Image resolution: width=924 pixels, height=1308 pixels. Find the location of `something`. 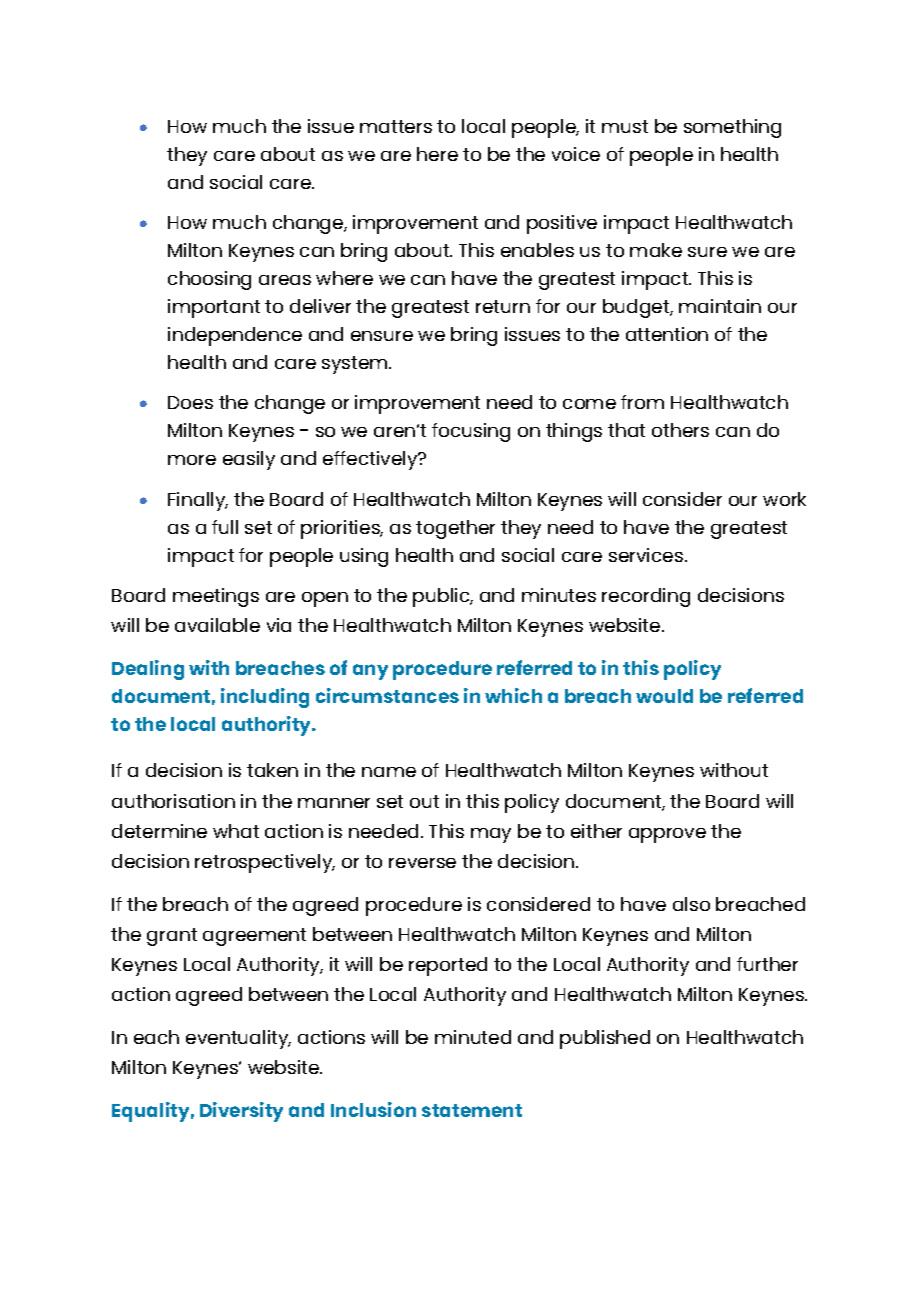

something is located at coordinates (732, 128).
